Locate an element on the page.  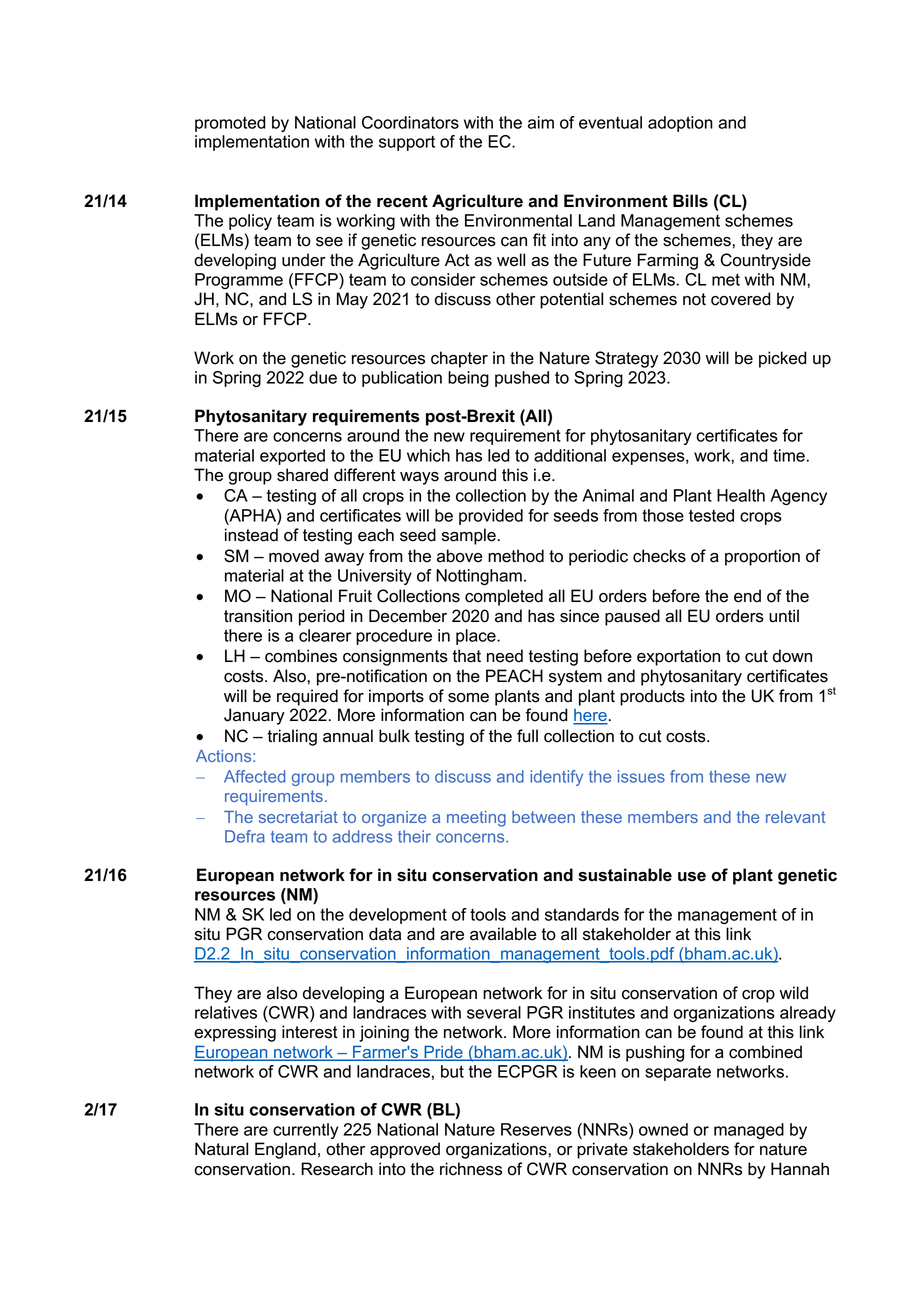
combines is located at coordinates (301, 656).
